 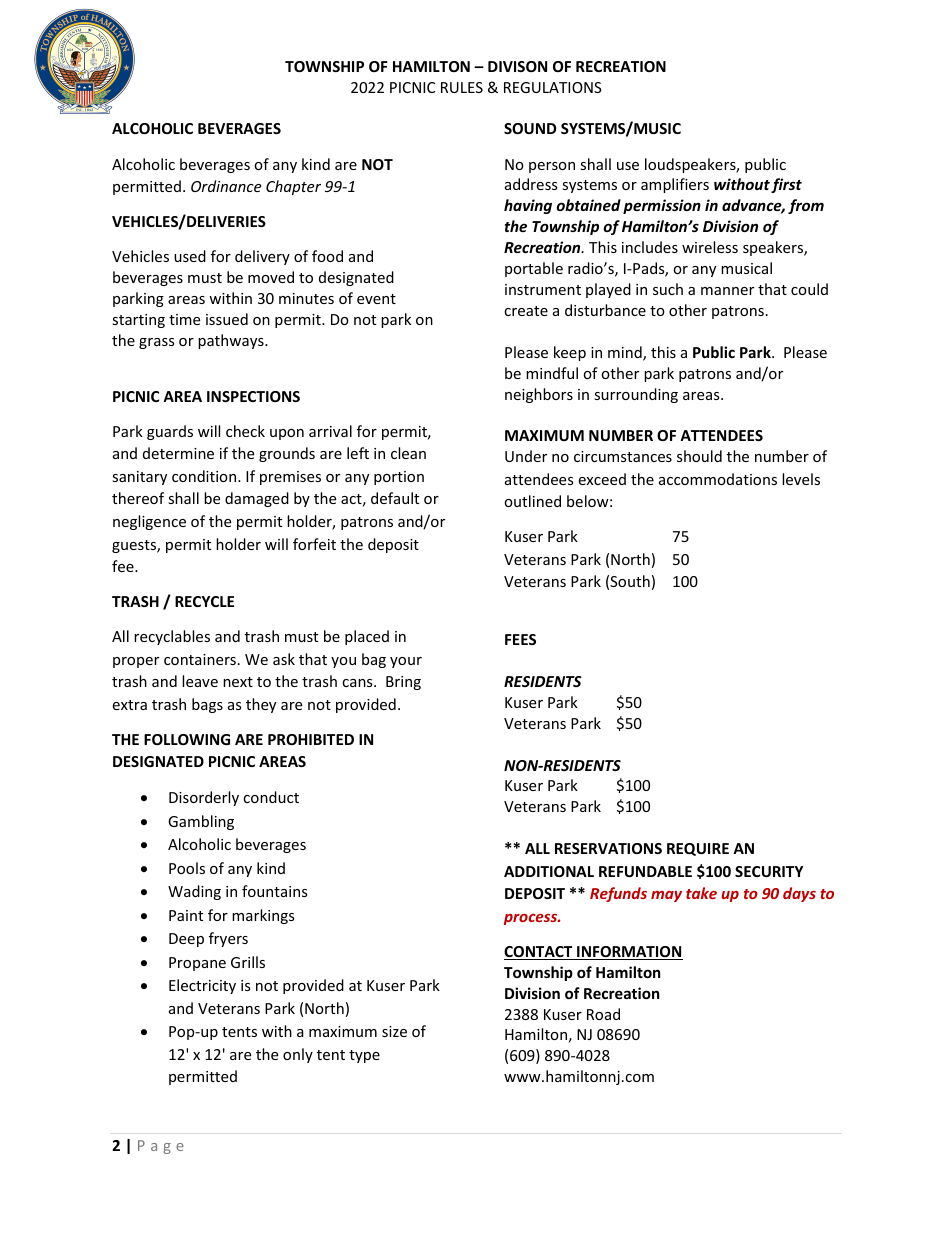 What do you see at coordinates (718, 479) in the page?
I see `accommodations` at bounding box center [718, 479].
